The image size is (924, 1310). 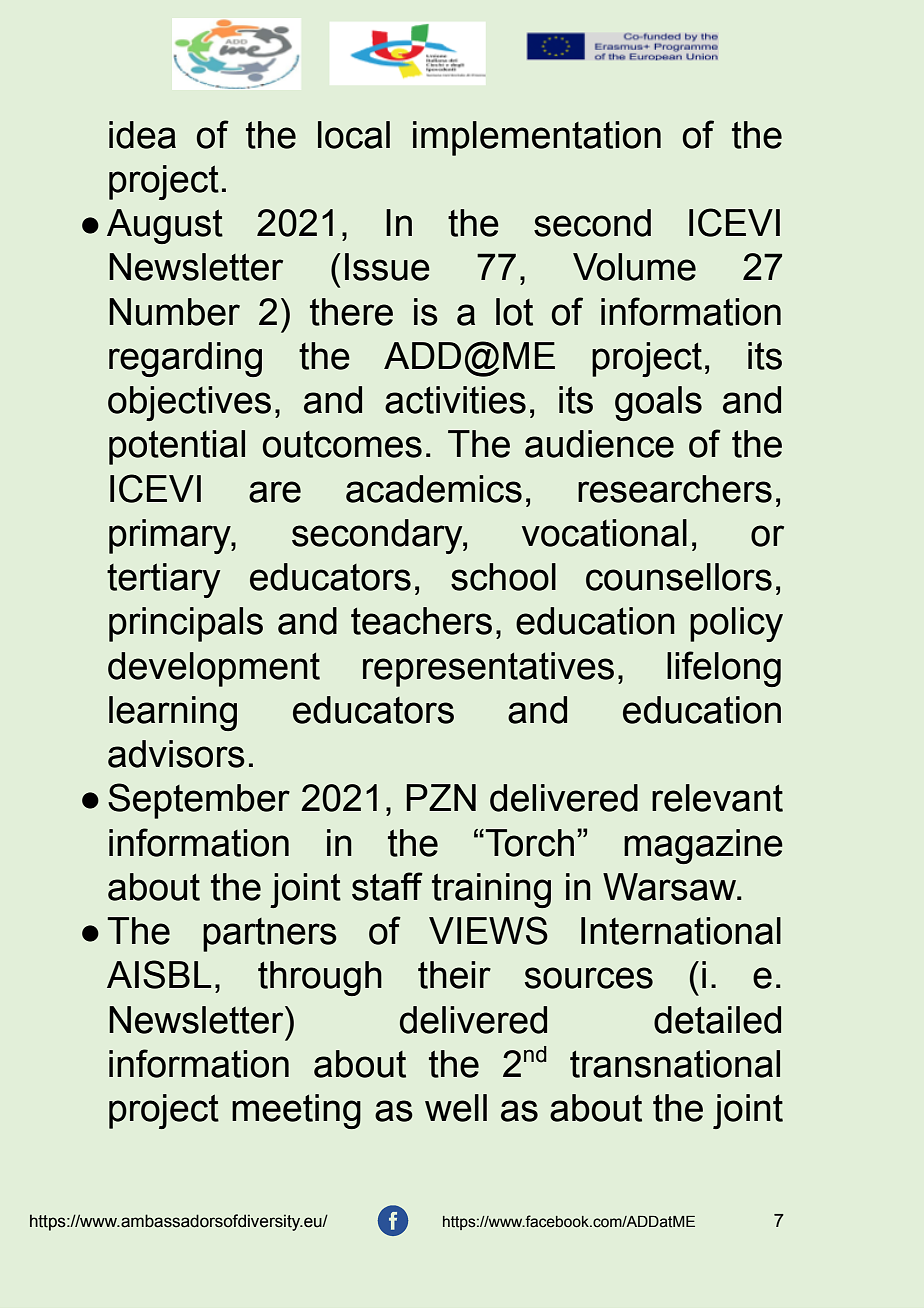 What do you see at coordinates (354, 135) in the screenshot?
I see `local` at bounding box center [354, 135].
